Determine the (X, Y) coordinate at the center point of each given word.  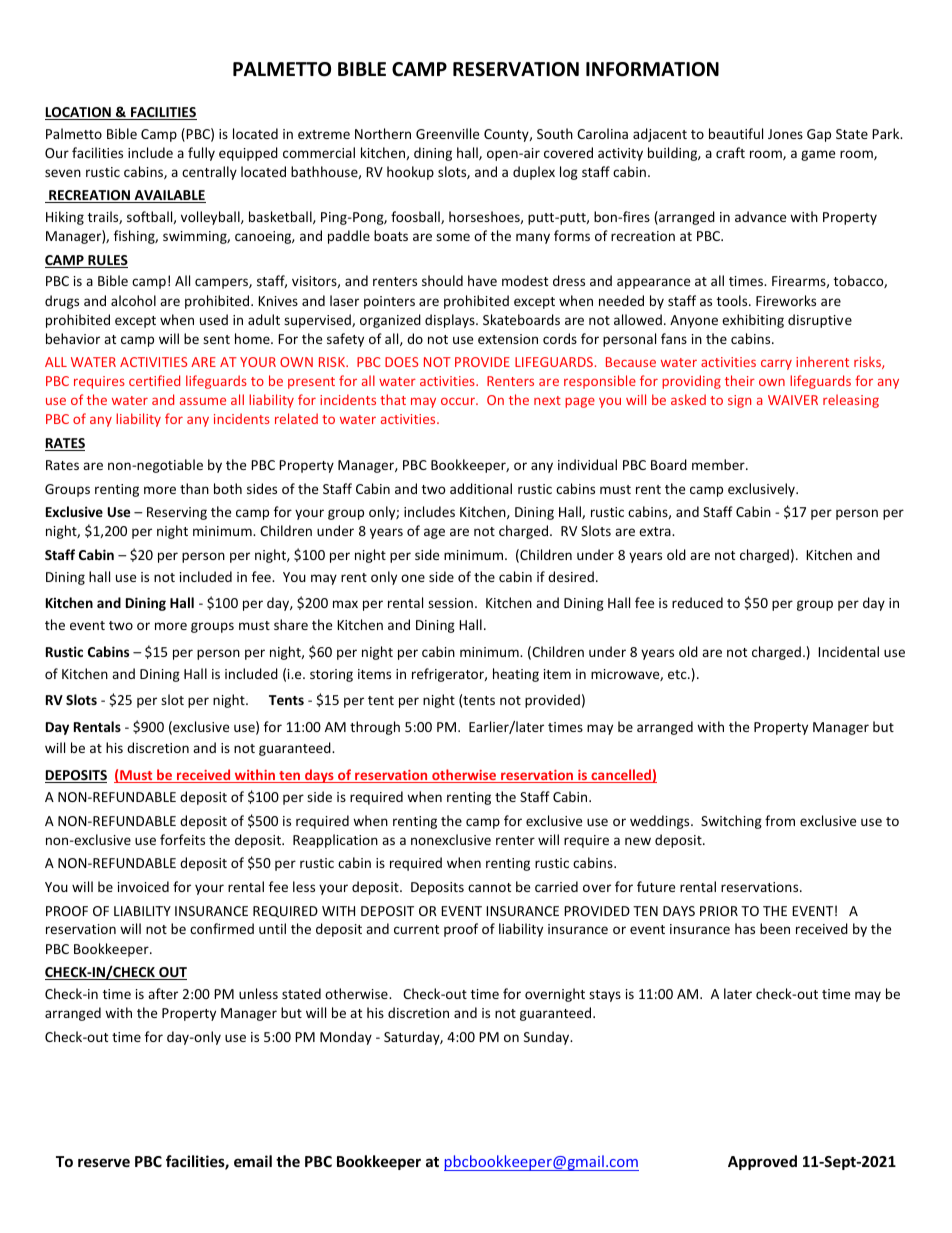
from (780, 820)
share (291, 624)
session (450, 603)
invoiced (143, 886)
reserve (104, 1162)
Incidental (848, 651)
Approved (762, 1162)
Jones (785, 134)
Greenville (447, 133)
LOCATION (79, 113)
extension (508, 339)
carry (776, 364)
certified (154, 380)
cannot (489, 887)
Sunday (548, 1038)
